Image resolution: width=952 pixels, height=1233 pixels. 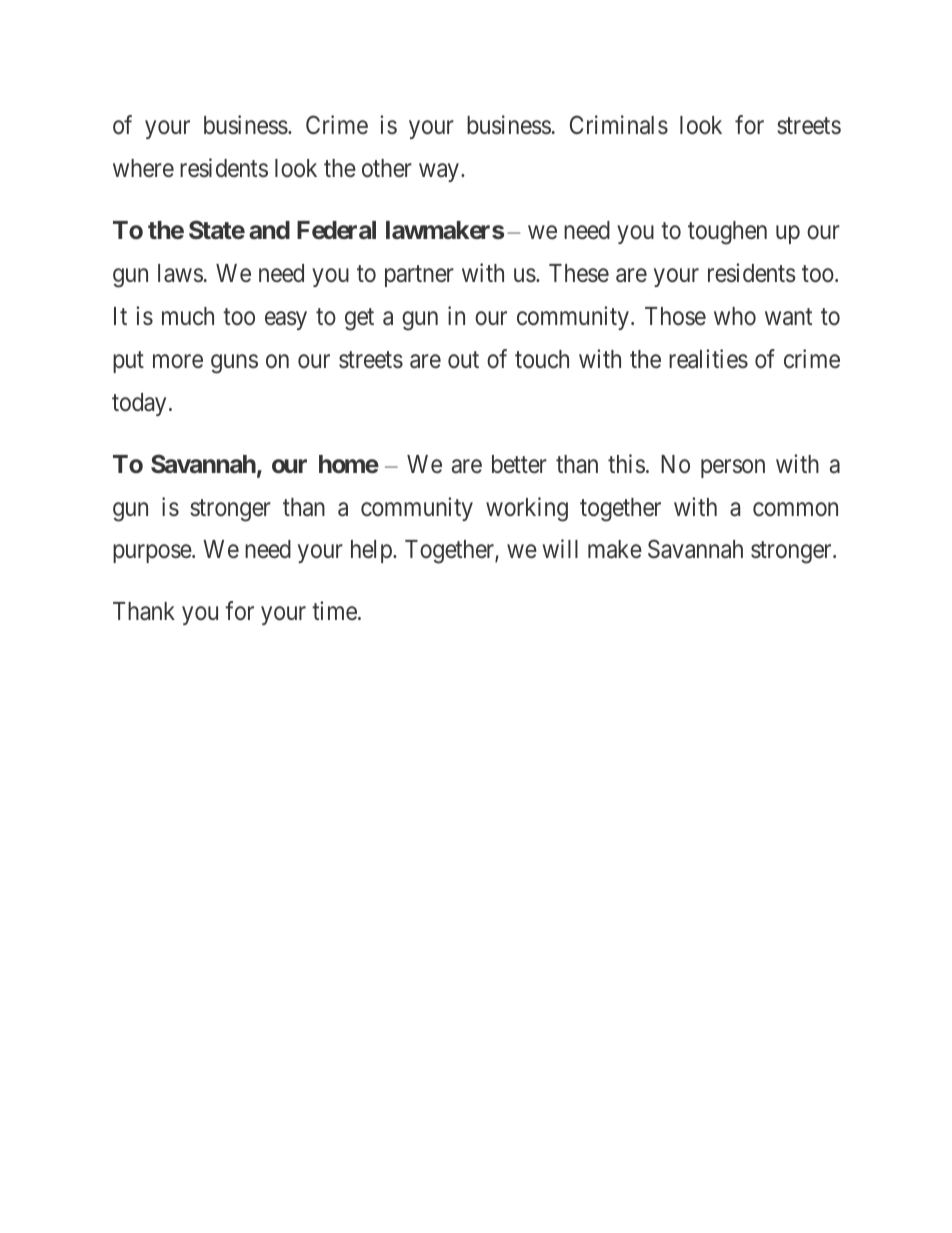 I want to click on Criminals, so click(x=619, y=125).
